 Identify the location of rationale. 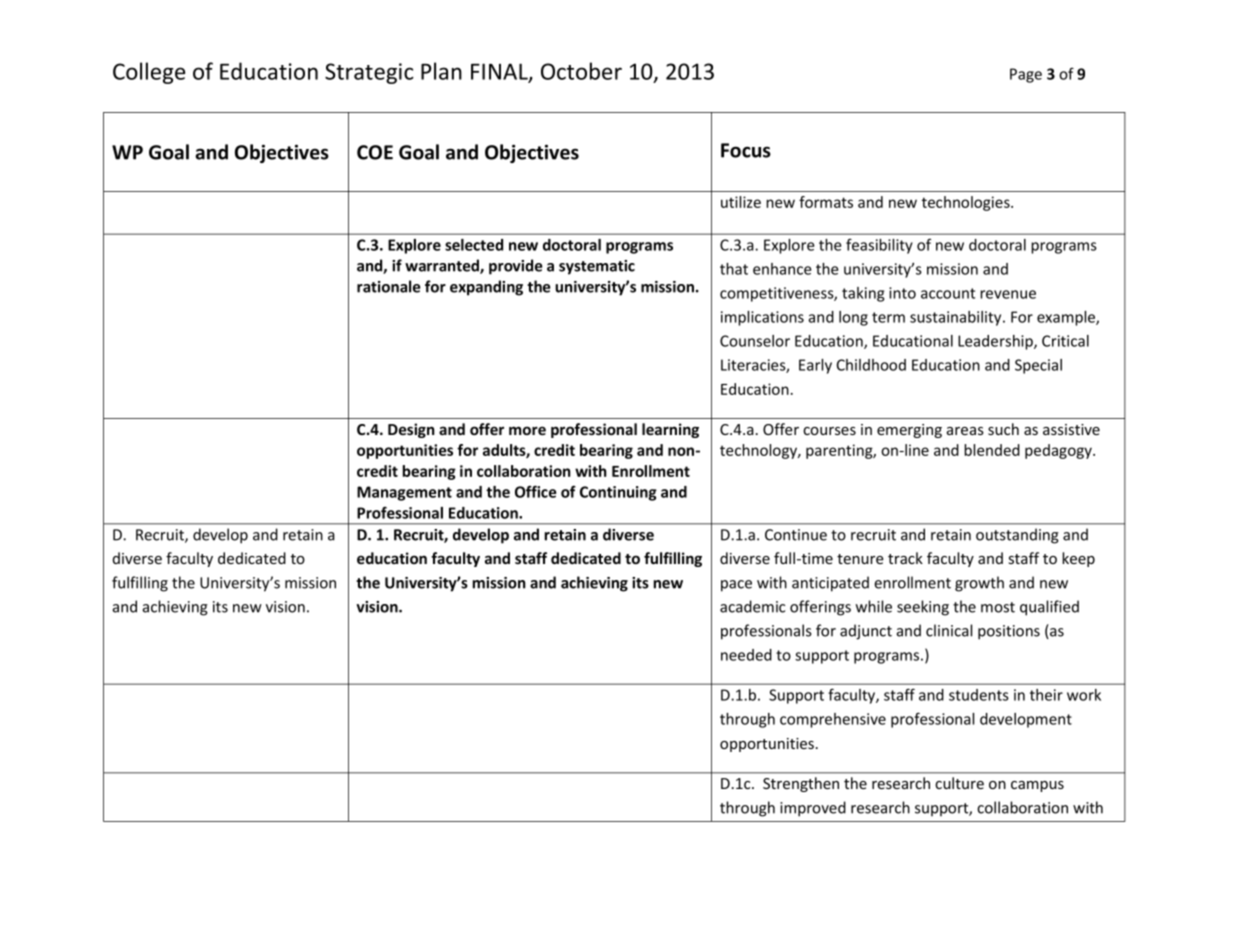
(389, 286).
